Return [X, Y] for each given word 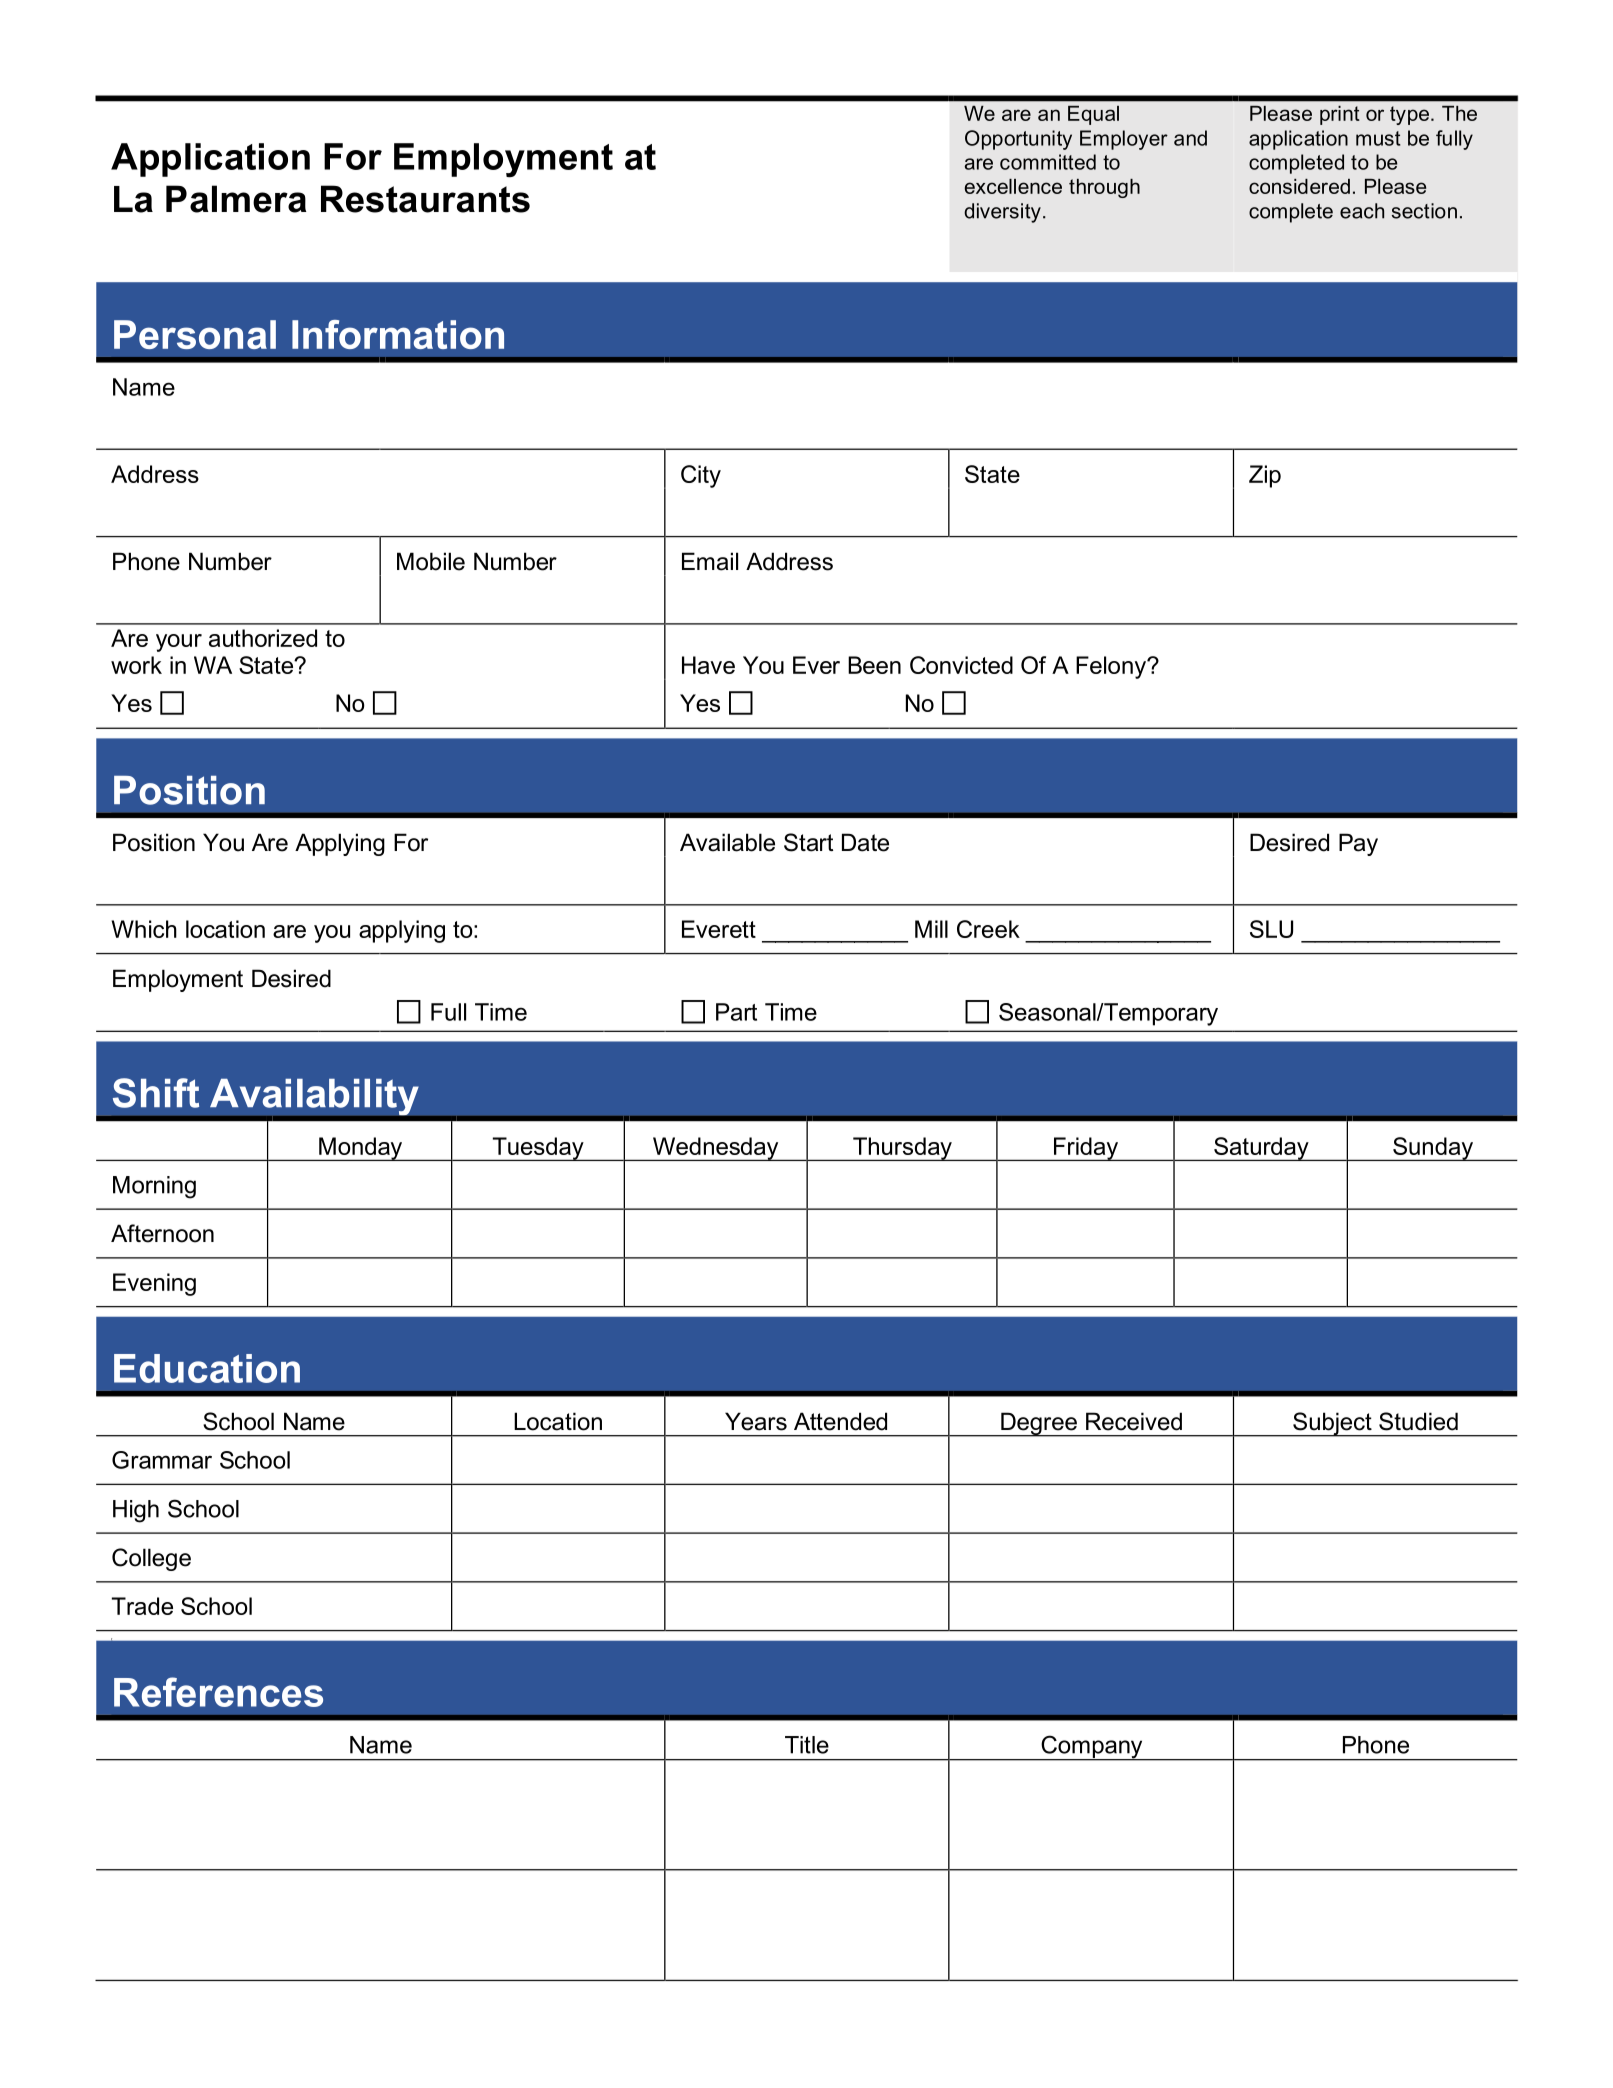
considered [1299, 186]
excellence [1013, 186]
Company [1092, 1748]
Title [807, 1745]
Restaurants [425, 199]
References [218, 1692]
